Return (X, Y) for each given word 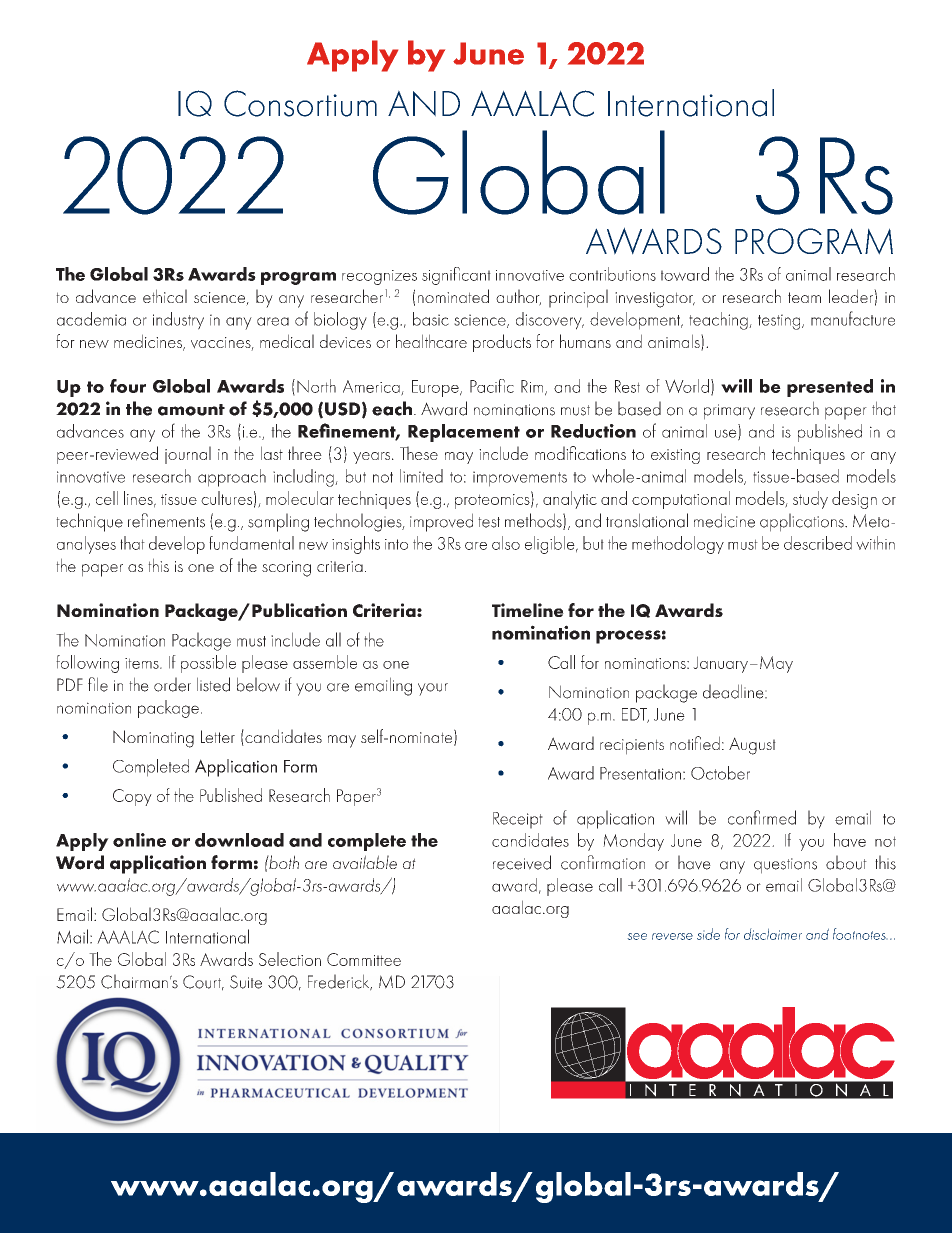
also (506, 543)
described (818, 543)
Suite (246, 982)
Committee (364, 959)
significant (456, 276)
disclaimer (773, 934)
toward (685, 274)
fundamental (251, 543)
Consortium (300, 103)
